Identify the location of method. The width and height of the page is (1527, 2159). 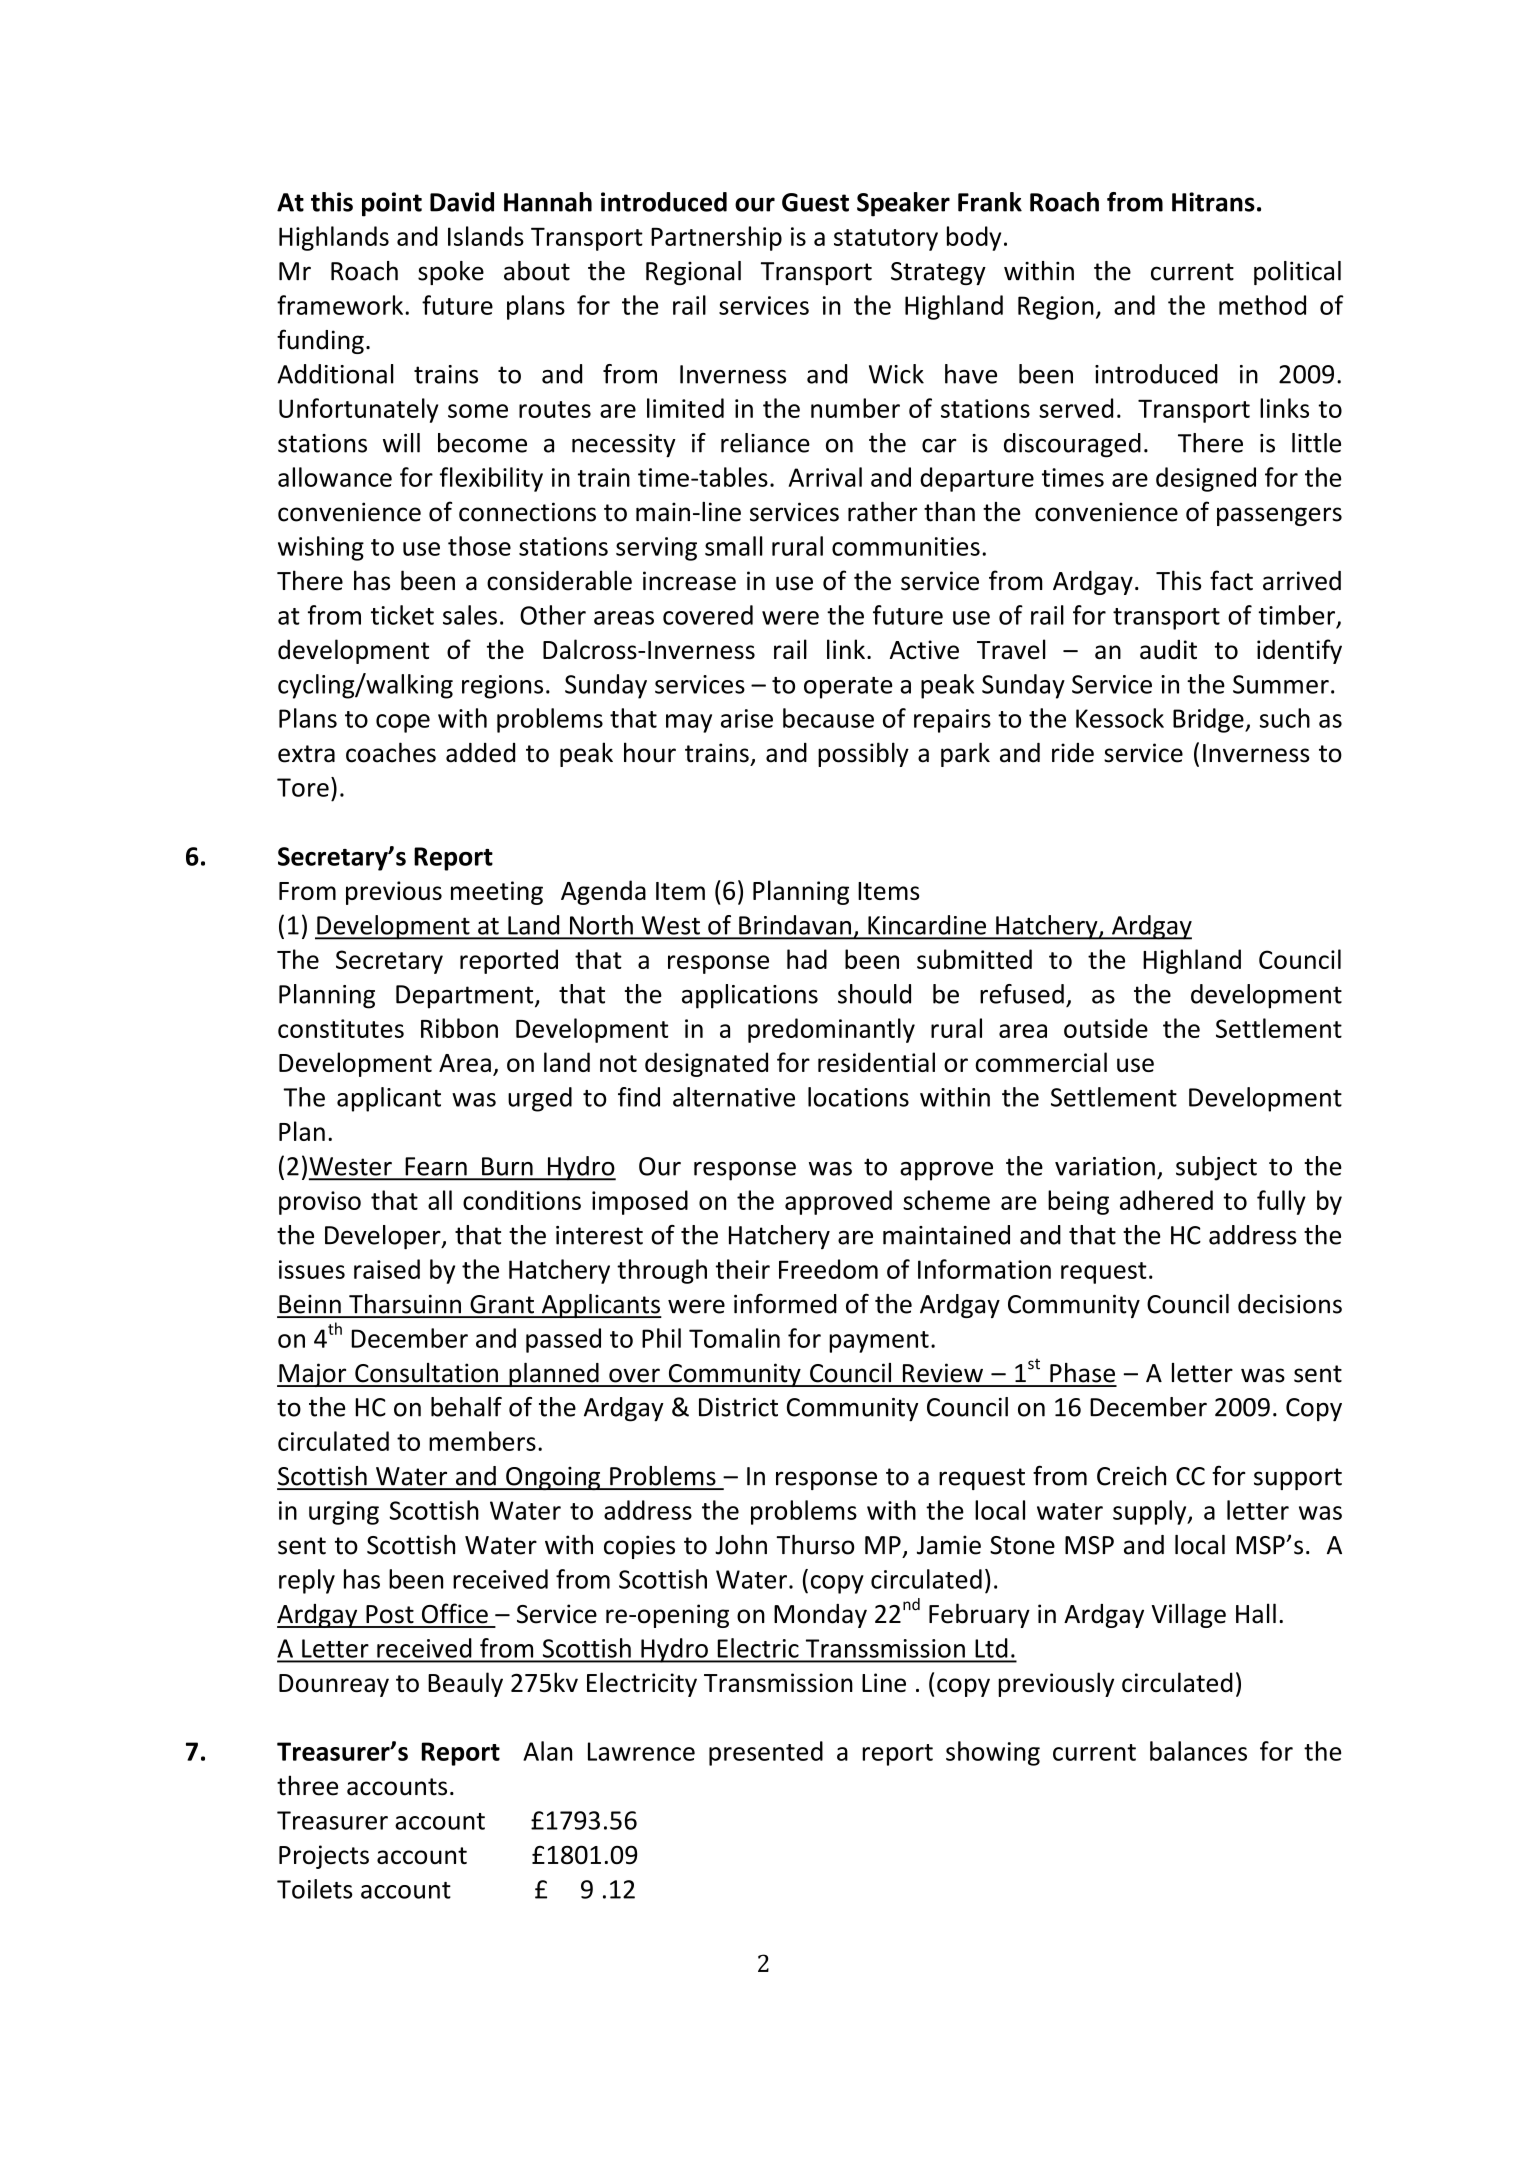
(1262, 305).
